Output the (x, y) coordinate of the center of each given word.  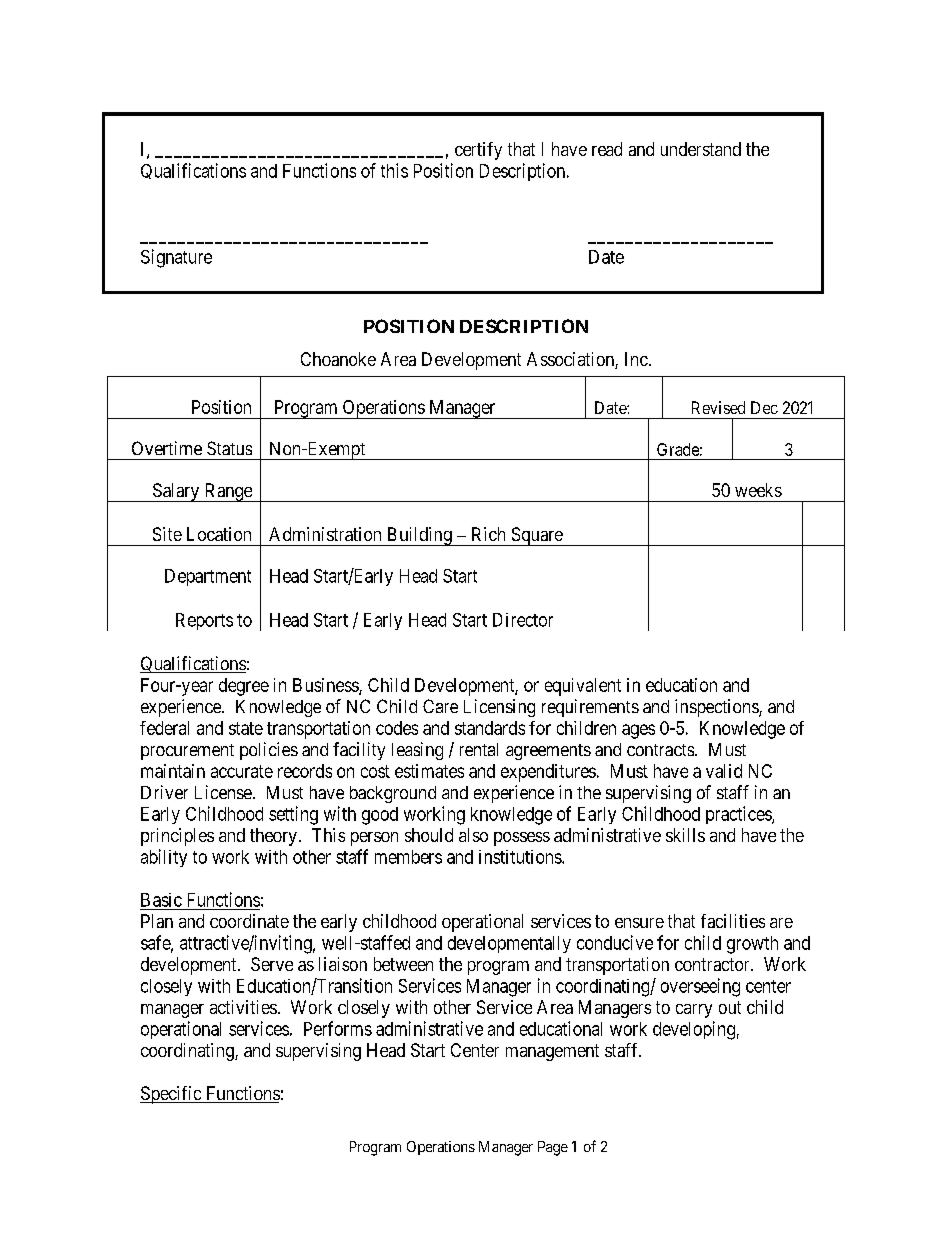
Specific (171, 1095)
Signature (176, 258)
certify (478, 151)
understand (701, 149)
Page (553, 1148)
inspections (717, 708)
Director (523, 620)
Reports (204, 621)
